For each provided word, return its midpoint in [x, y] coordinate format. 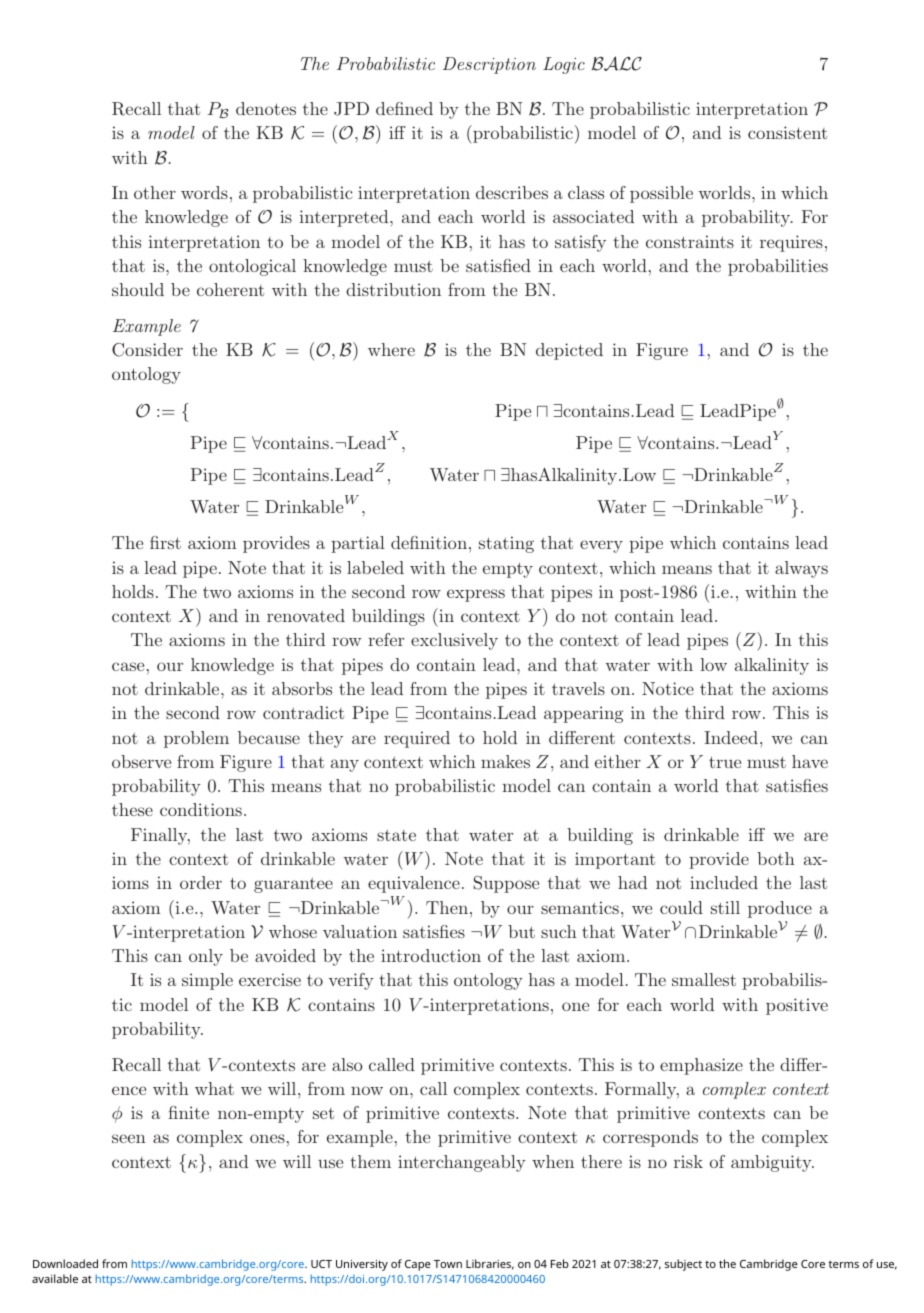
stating [506, 544]
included [724, 882]
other [155, 192]
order [201, 882]
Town [448, 1264]
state [396, 835]
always [801, 569]
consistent [787, 132]
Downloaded [65, 1263]
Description [489, 65]
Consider [147, 350]
